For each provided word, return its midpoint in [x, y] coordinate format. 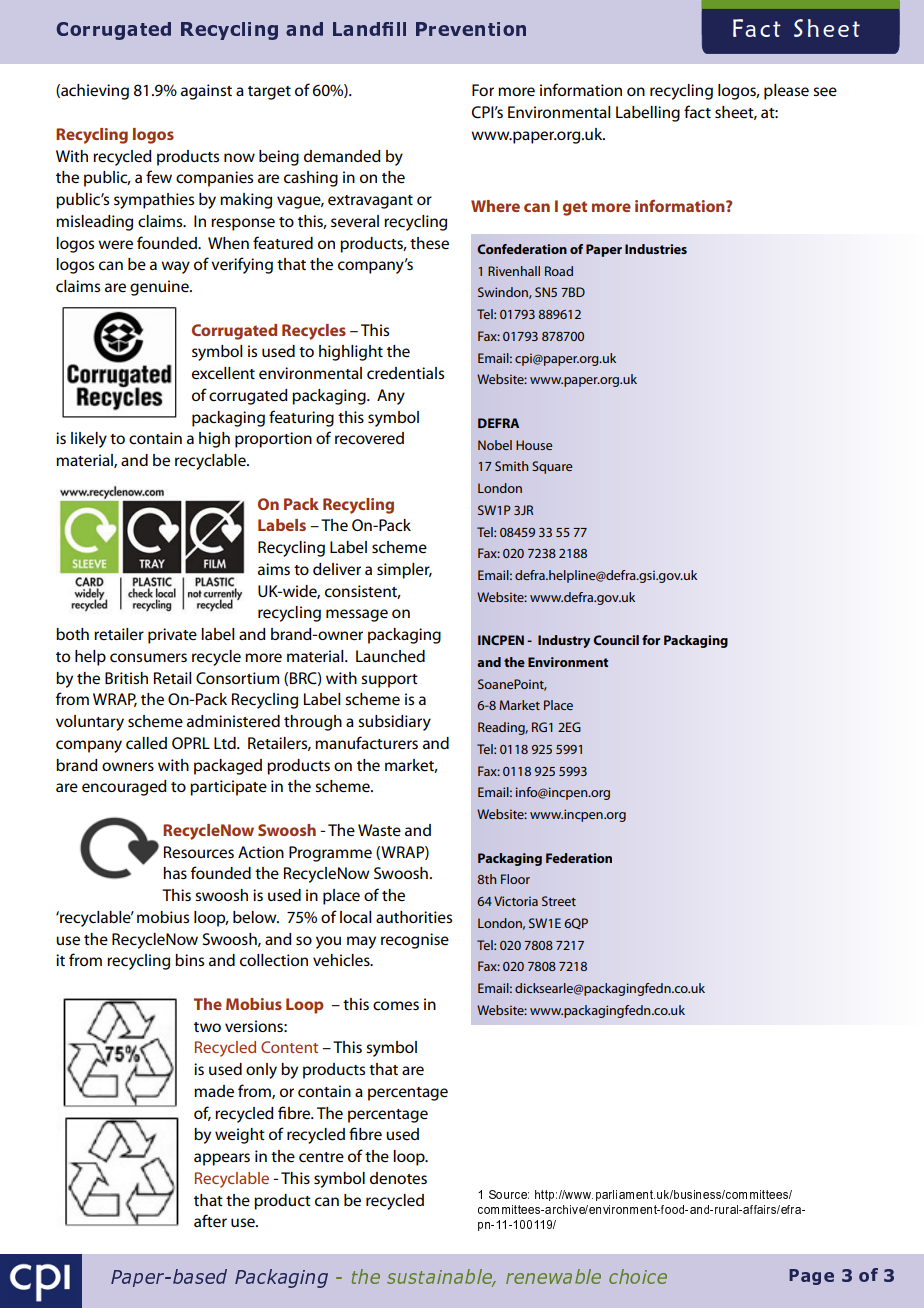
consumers [148, 658]
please [786, 92]
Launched [390, 656]
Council [616, 640]
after [210, 1221]
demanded [342, 156]
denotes [398, 1178]
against [206, 92]
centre [321, 1157]
